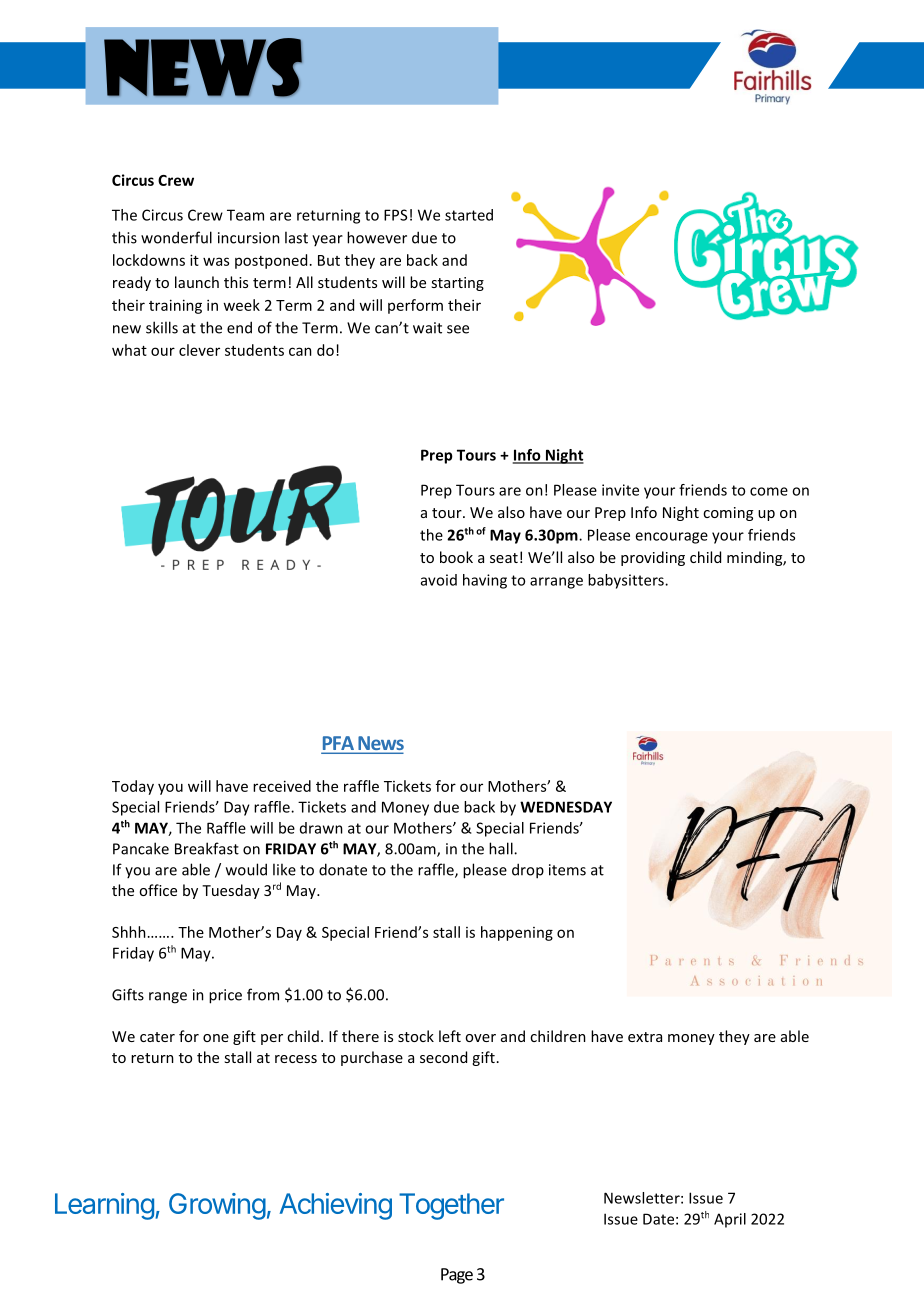 This image has width=924, height=1308. I want to click on Today, so click(133, 787).
